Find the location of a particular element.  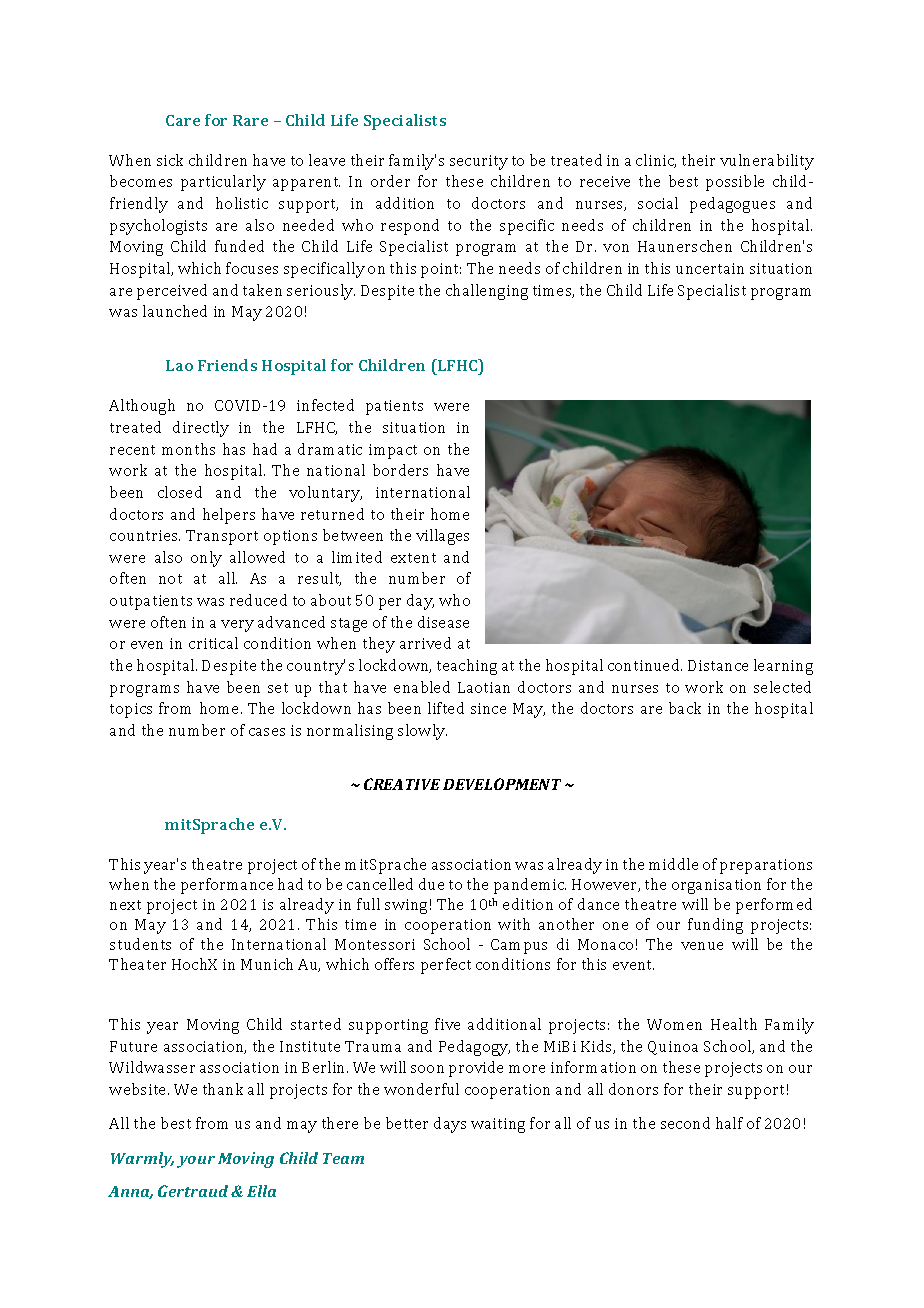

your is located at coordinates (196, 1162).
